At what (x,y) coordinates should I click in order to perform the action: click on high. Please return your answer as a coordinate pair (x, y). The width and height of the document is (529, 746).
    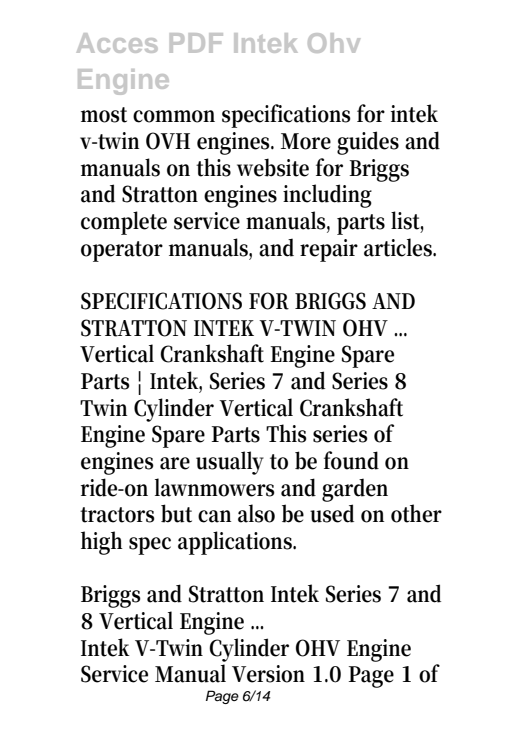
    Looking at the image, I should click on (102, 543).
